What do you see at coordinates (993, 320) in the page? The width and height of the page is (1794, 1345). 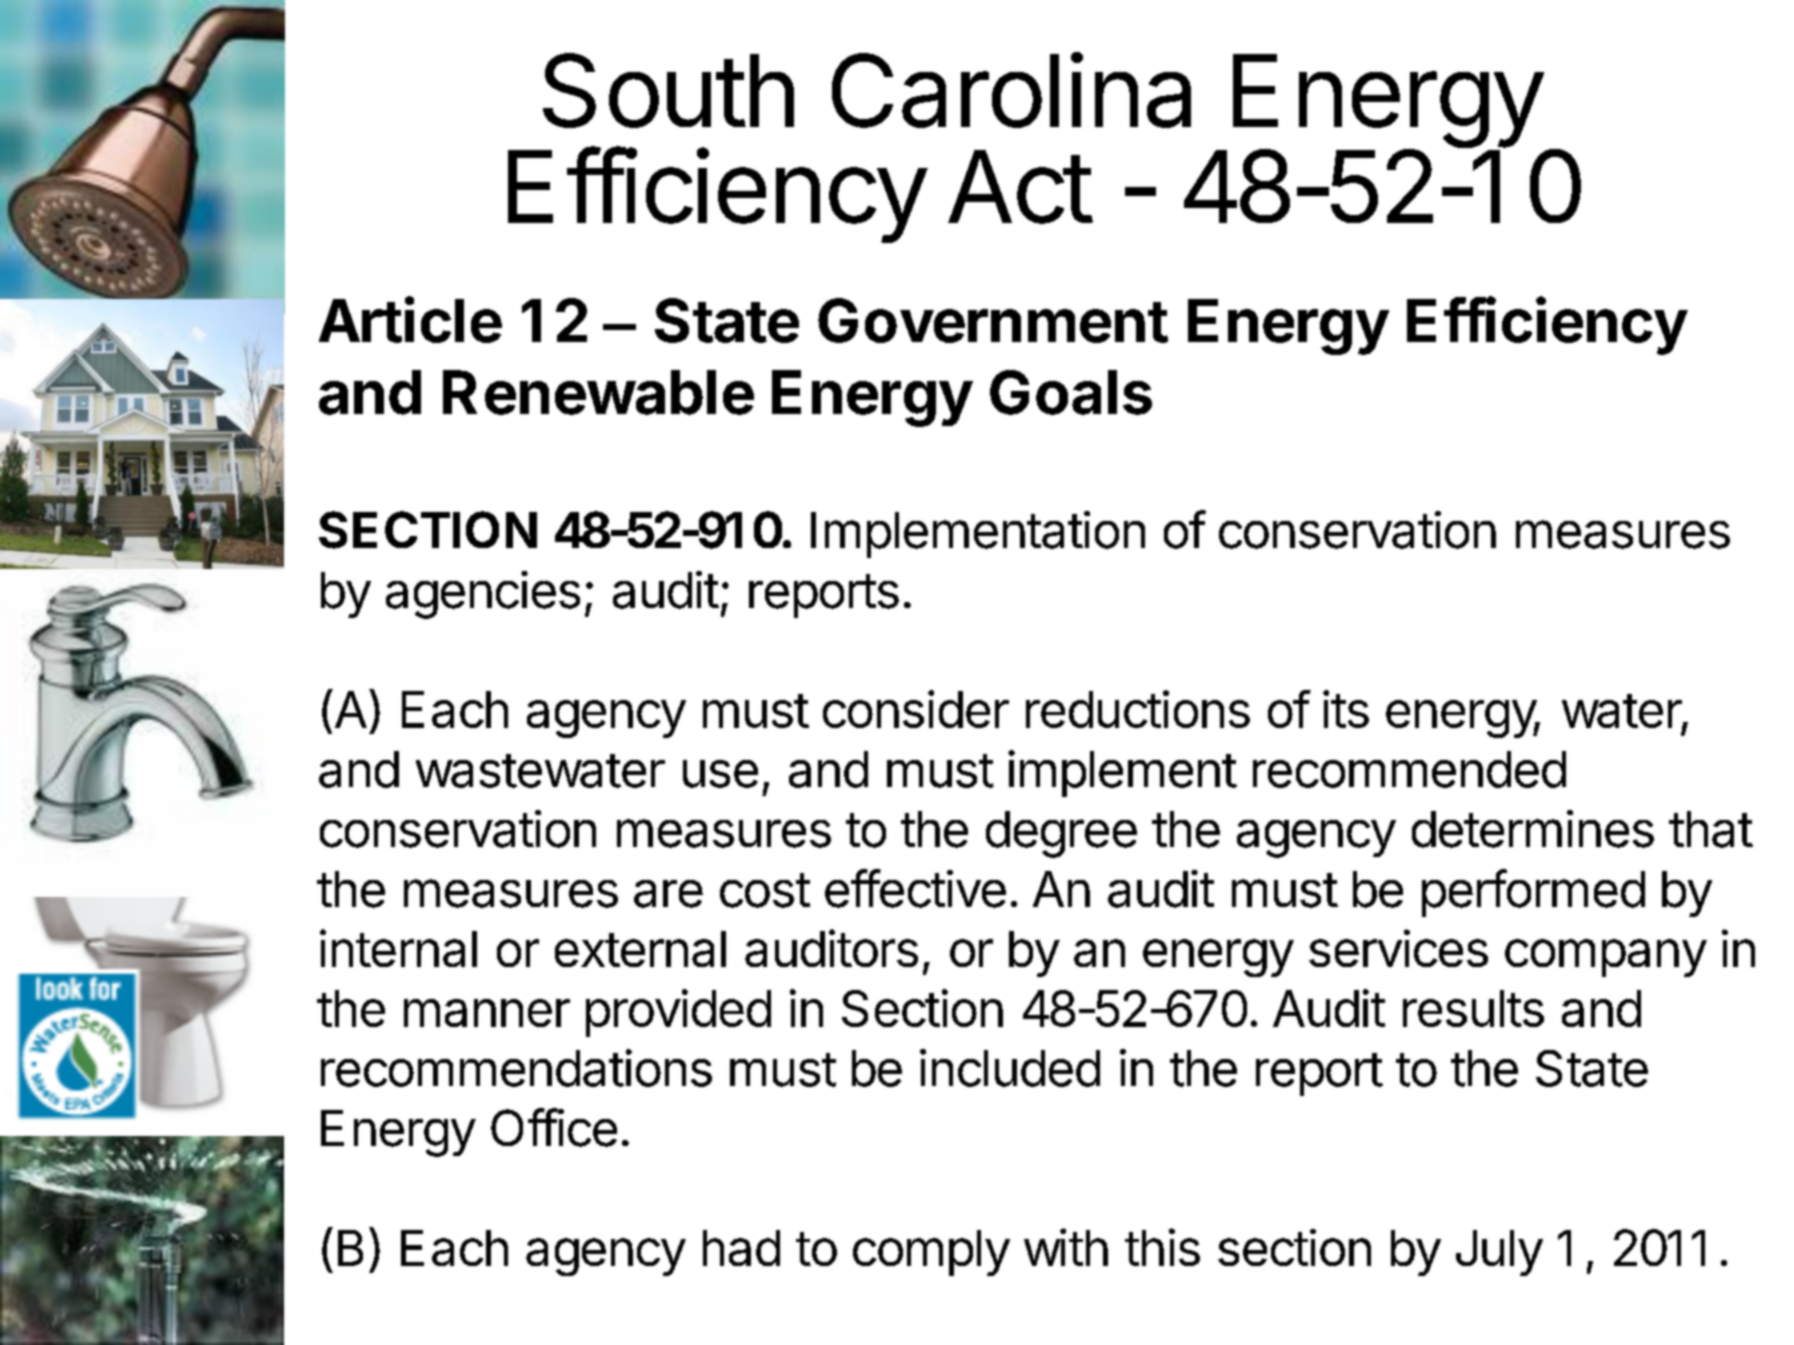 I see `Government` at bounding box center [993, 320].
